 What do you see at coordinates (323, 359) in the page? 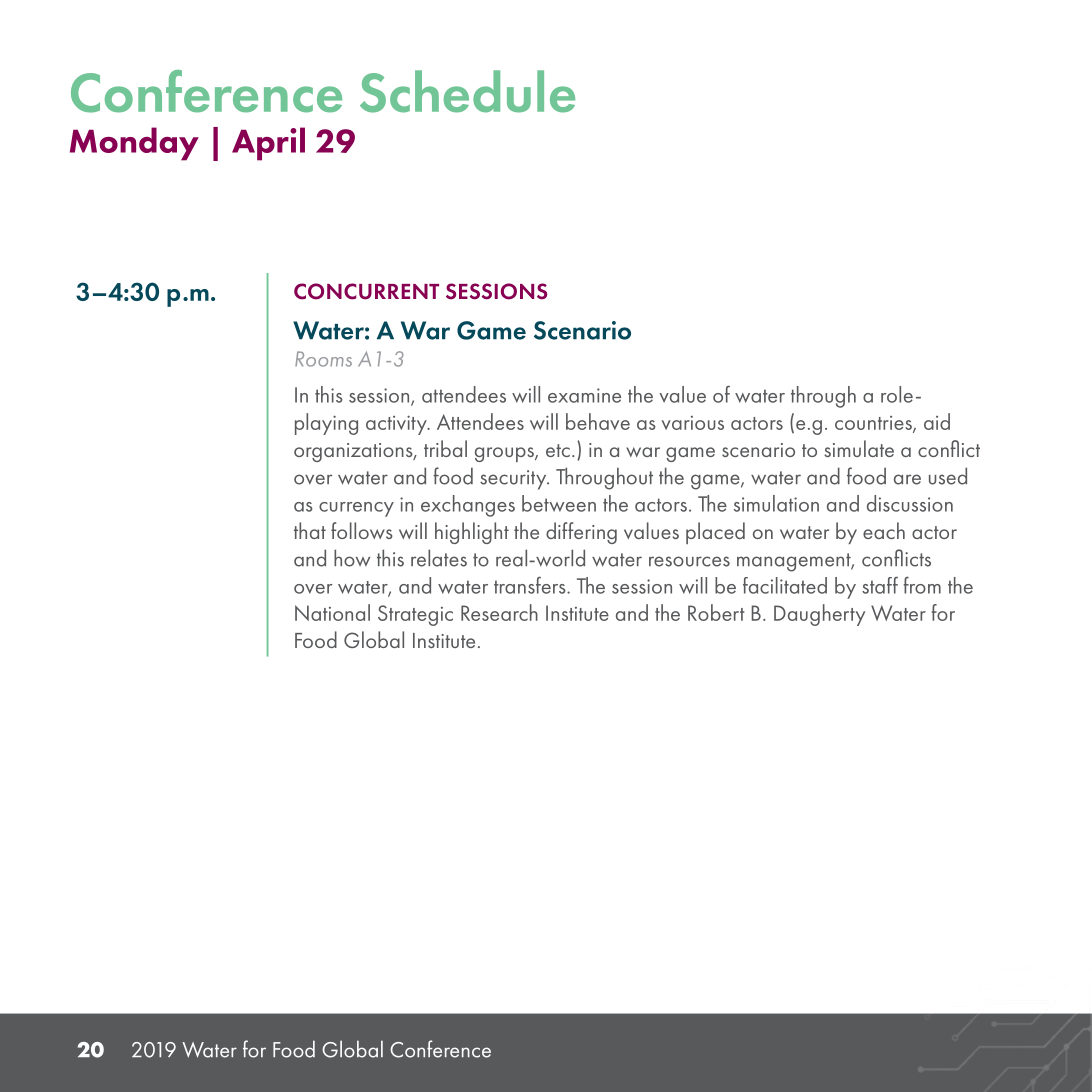
I see `Rooms` at bounding box center [323, 359].
